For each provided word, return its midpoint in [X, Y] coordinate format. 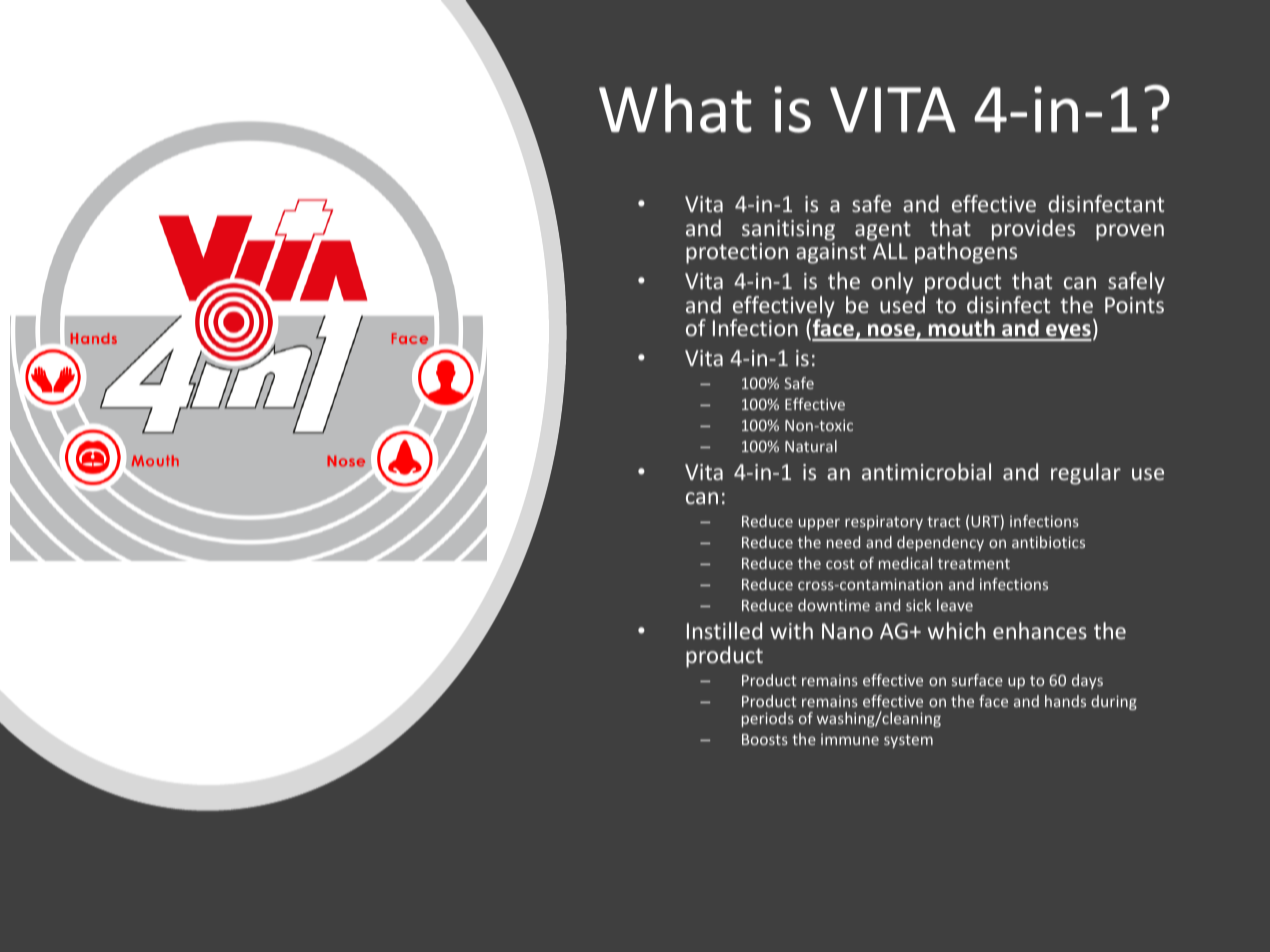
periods [768, 719]
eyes [1068, 332]
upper [819, 524]
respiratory [884, 522]
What [675, 108]
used [902, 304]
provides [1033, 230]
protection [737, 253]
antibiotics [1048, 542]
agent [883, 231]
